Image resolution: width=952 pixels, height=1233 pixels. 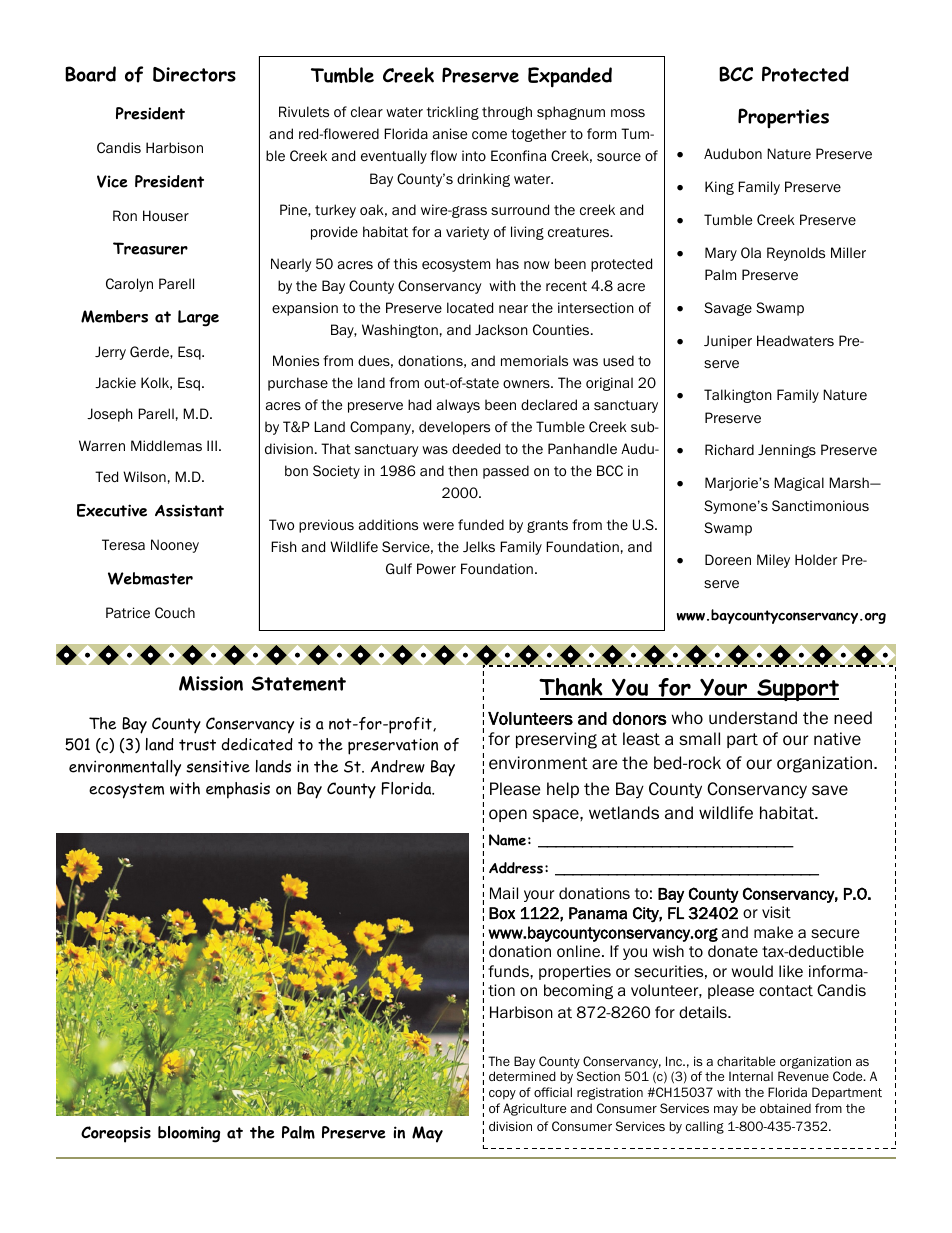 I want to click on moss, so click(x=628, y=113).
